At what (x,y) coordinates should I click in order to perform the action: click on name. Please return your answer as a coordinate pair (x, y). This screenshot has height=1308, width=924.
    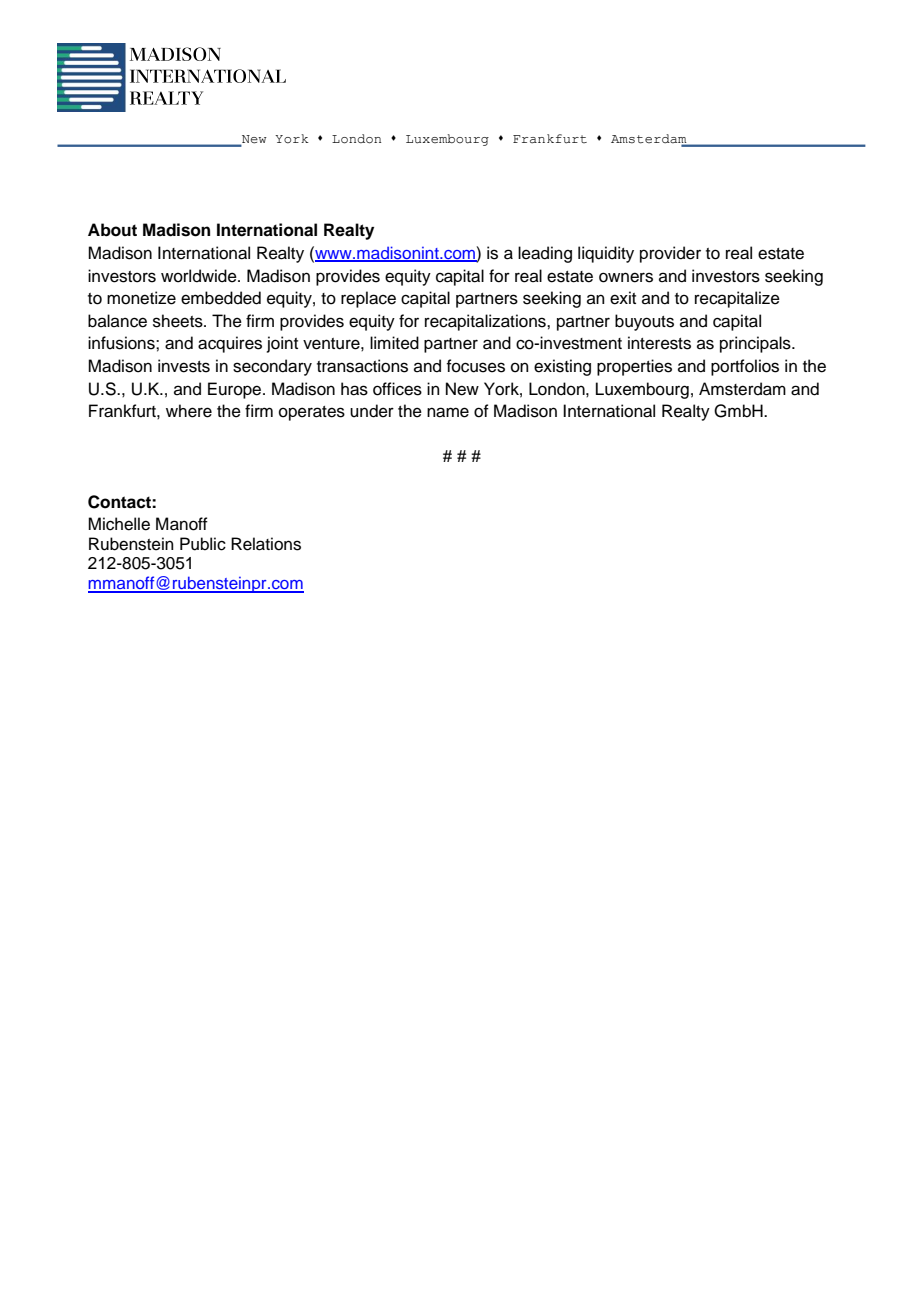
    Looking at the image, I should click on (448, 412).
